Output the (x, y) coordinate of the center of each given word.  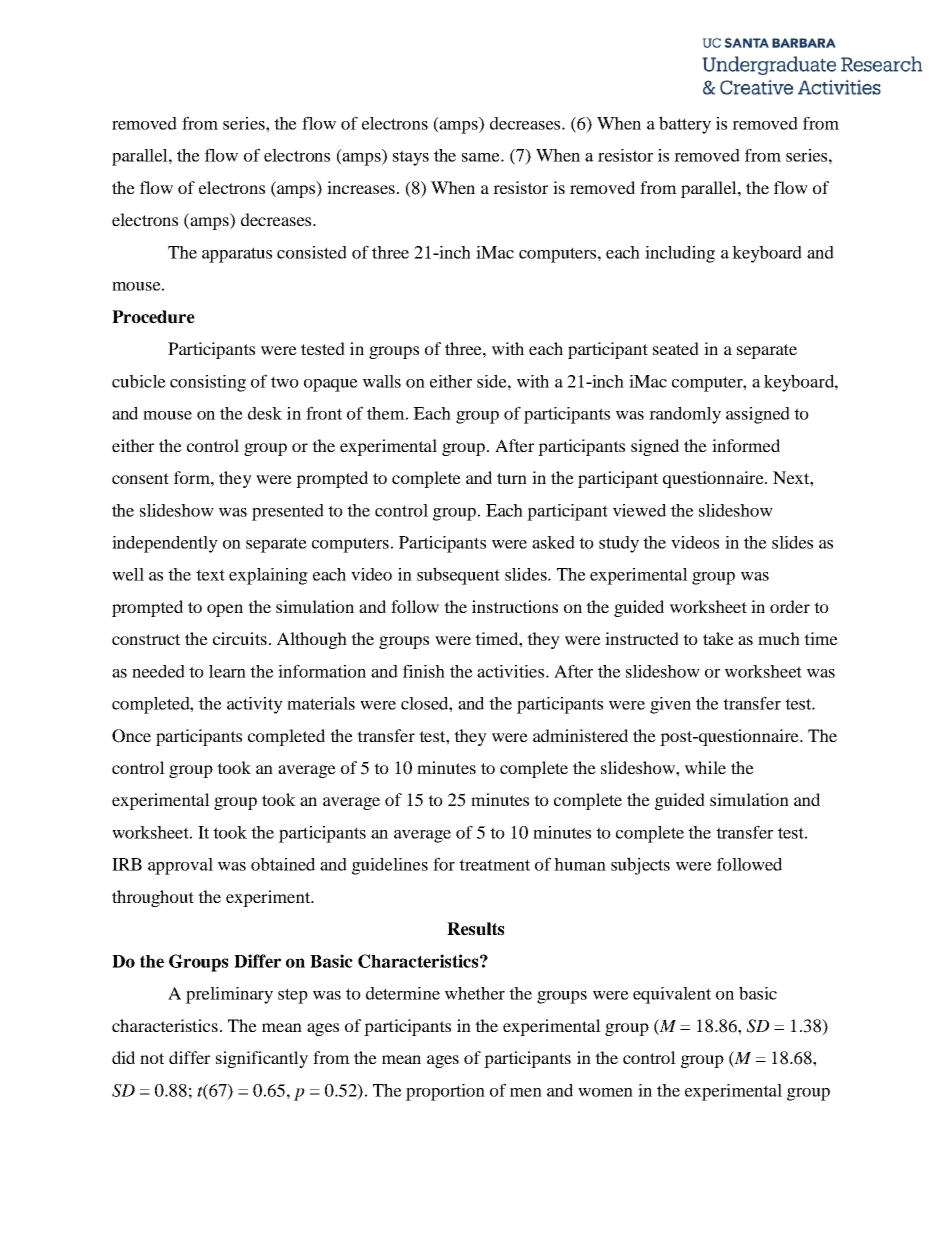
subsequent (458, 576)
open (225, 610)
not (152, 1058)
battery (685, 125)
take (718, 638)
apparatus (237, 255)
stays (411, 158)
